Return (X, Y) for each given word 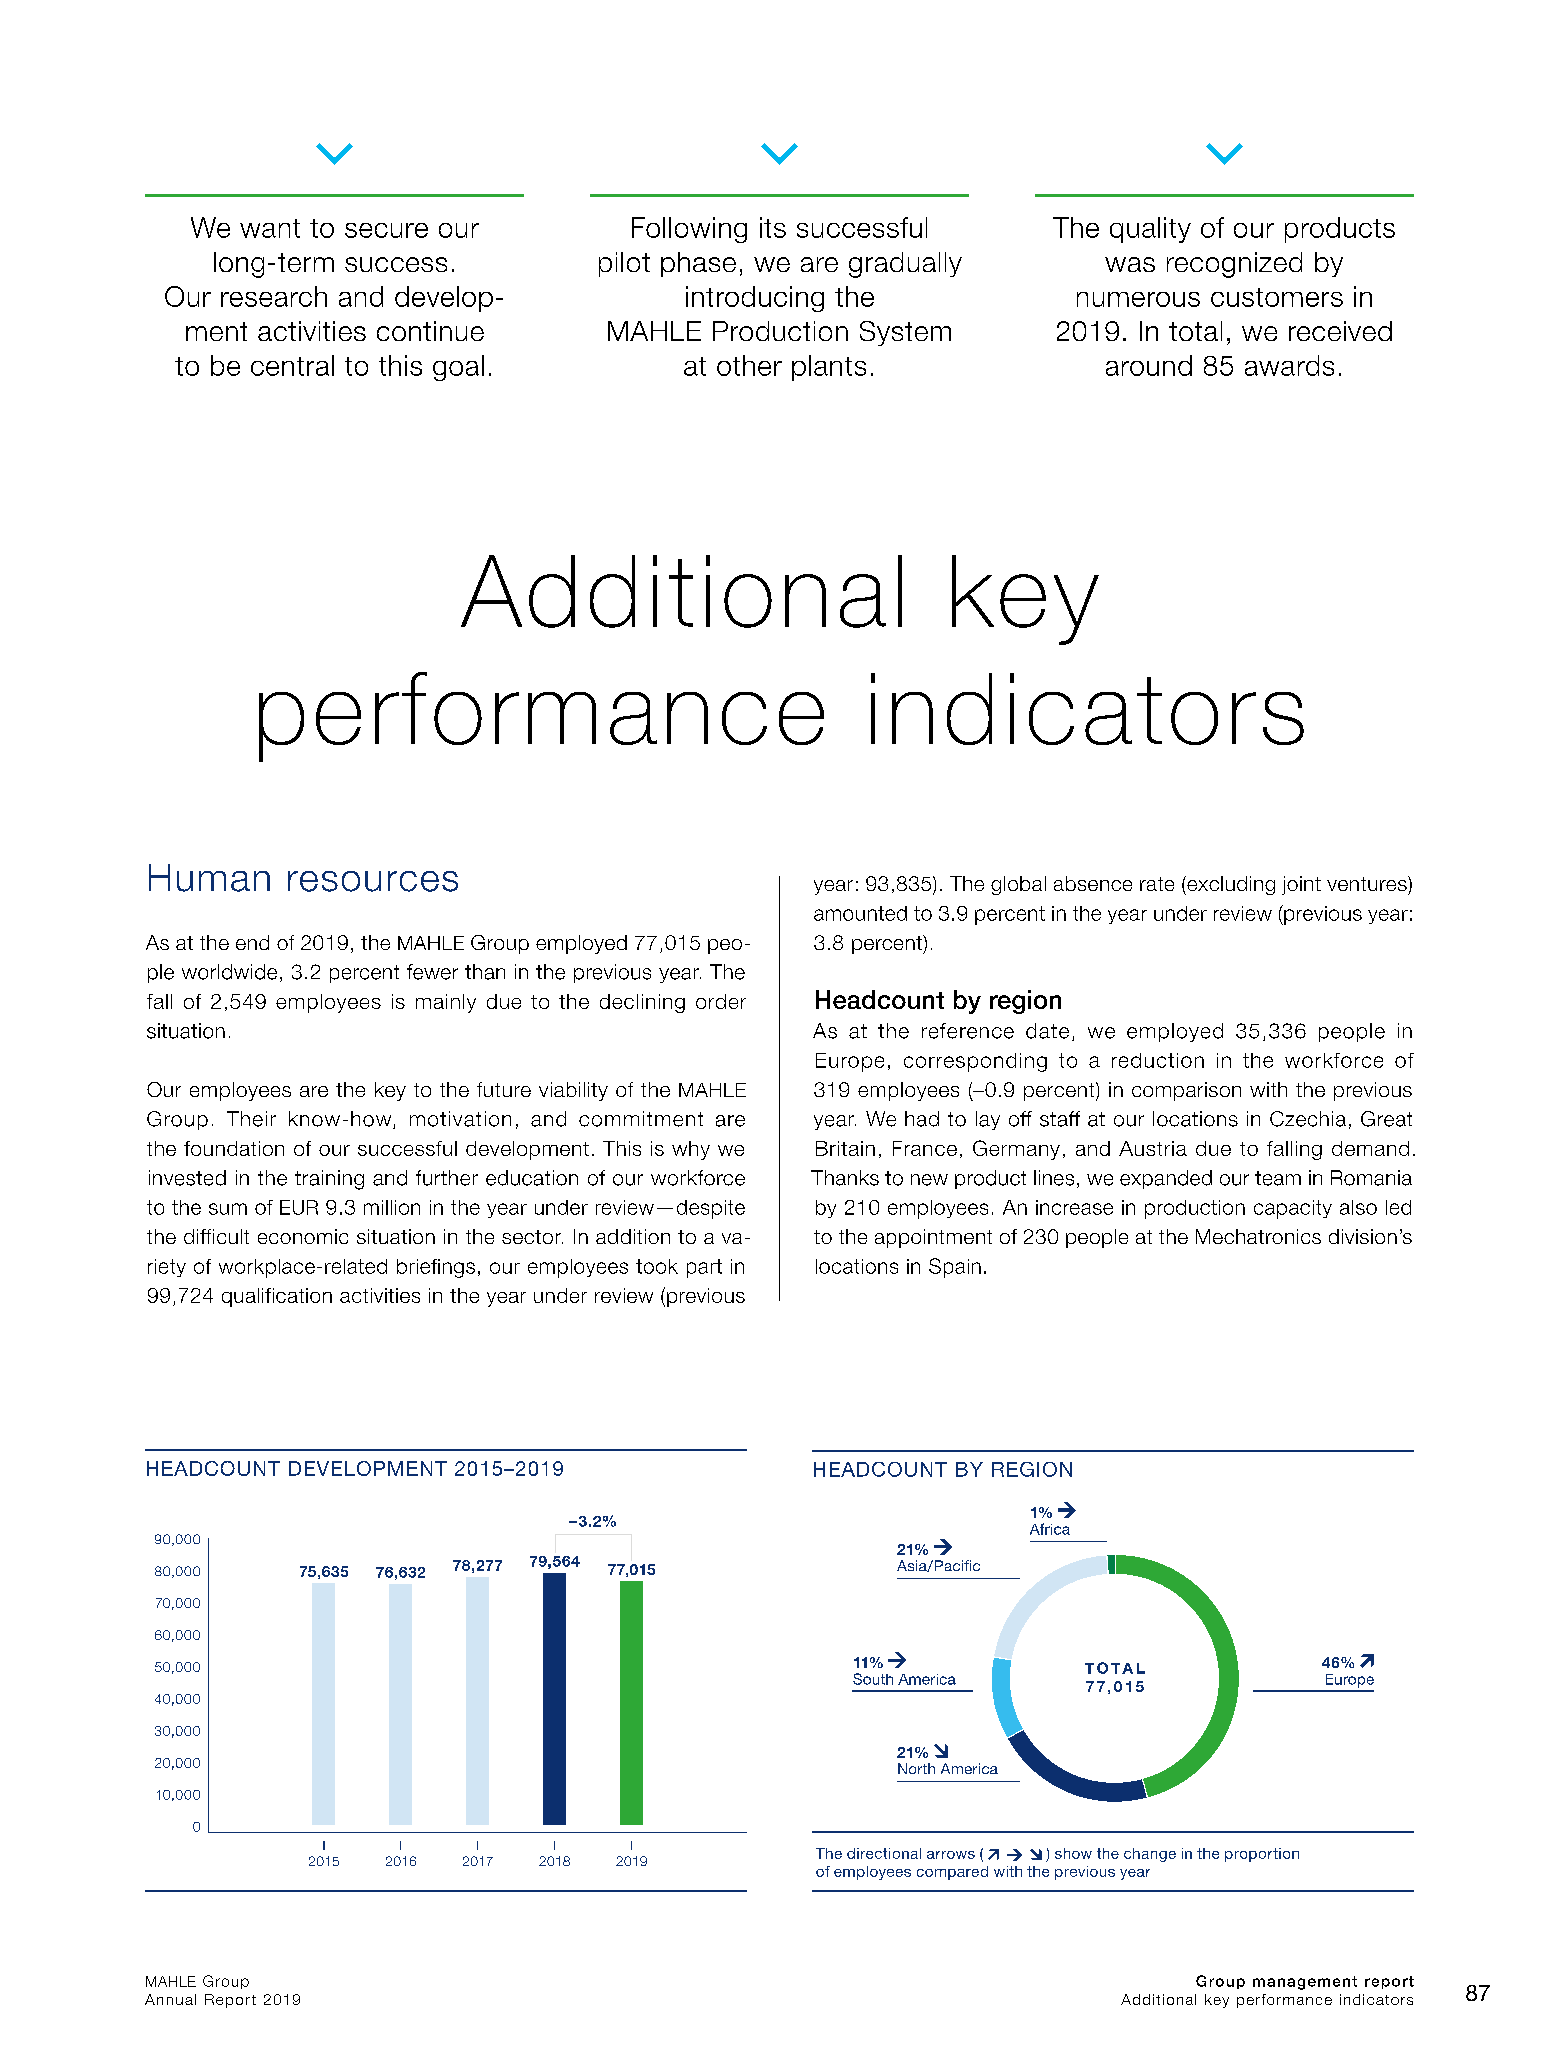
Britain (845, 1148)
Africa (1050, 1529)
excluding (1230, 885)
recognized (1234, 265)
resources (373, 881)
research (274, 296)
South (873, 1679)
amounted (860, 913)
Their (251, 1119)
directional (884, 1853)
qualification (277, 1297)
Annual (170, 1999)
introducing (755, 299)
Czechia (1308, 1119)
